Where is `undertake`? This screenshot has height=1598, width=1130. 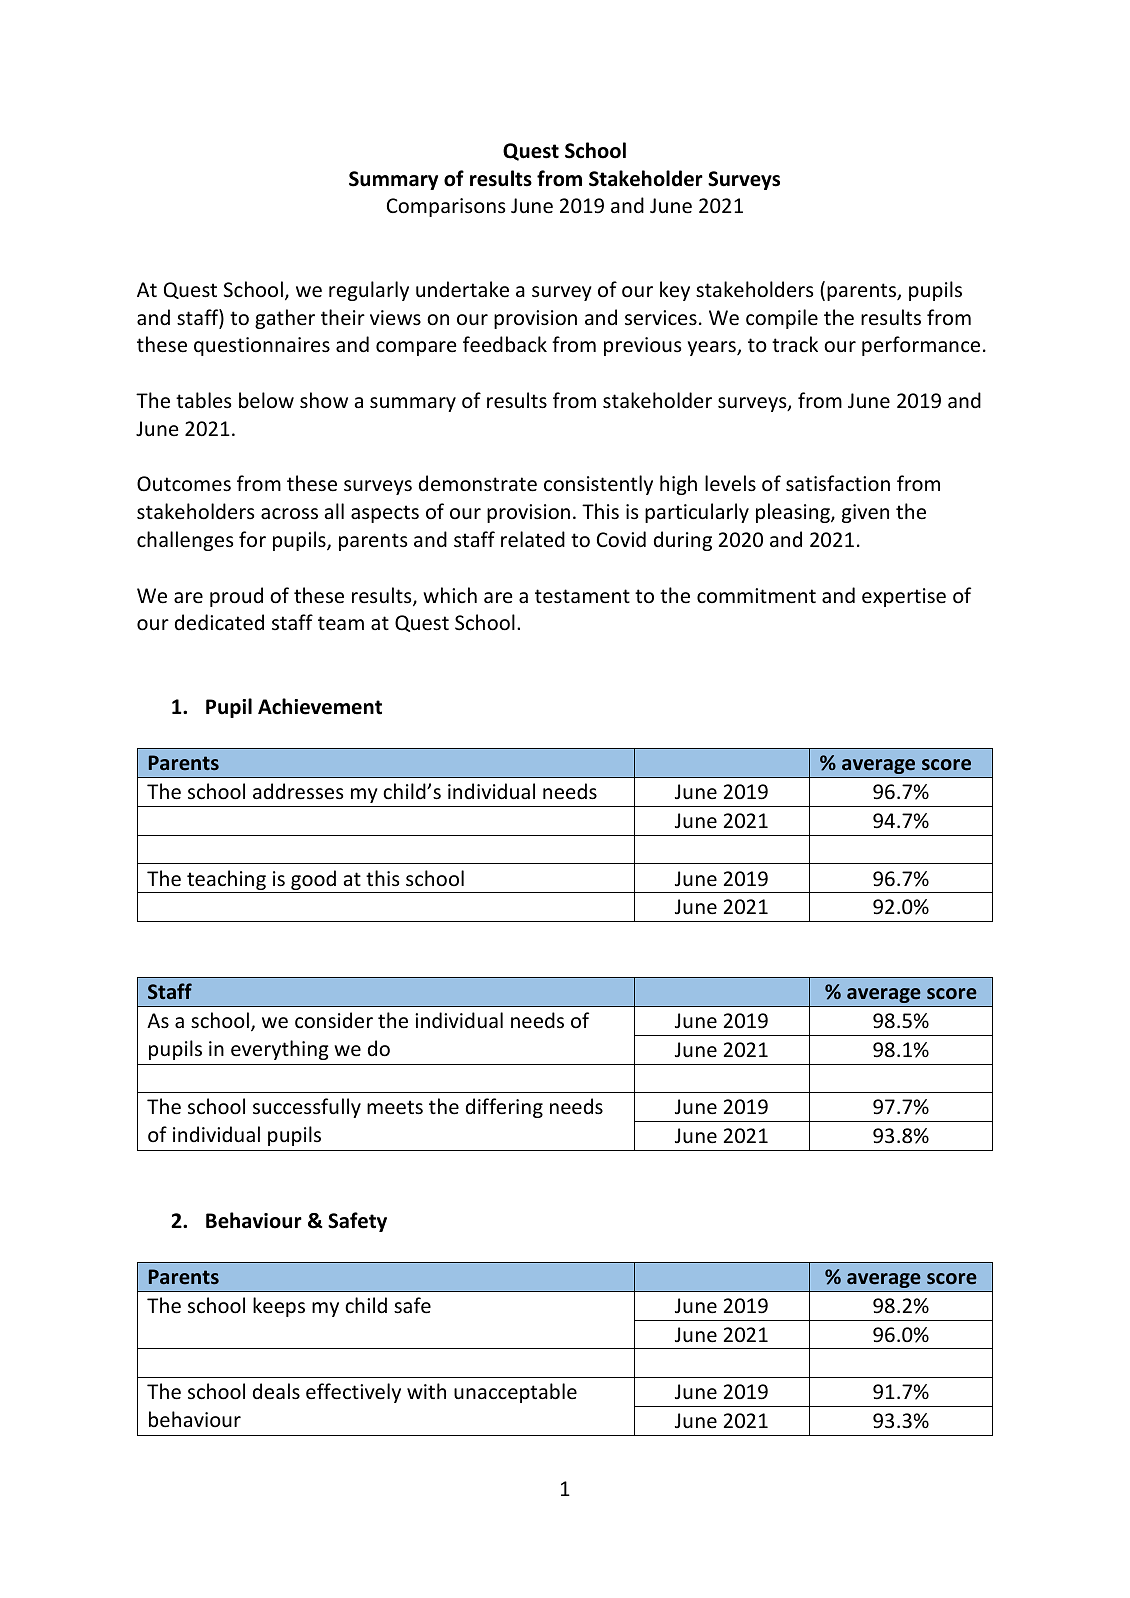 undertake is located at coordinates (462, 289).
